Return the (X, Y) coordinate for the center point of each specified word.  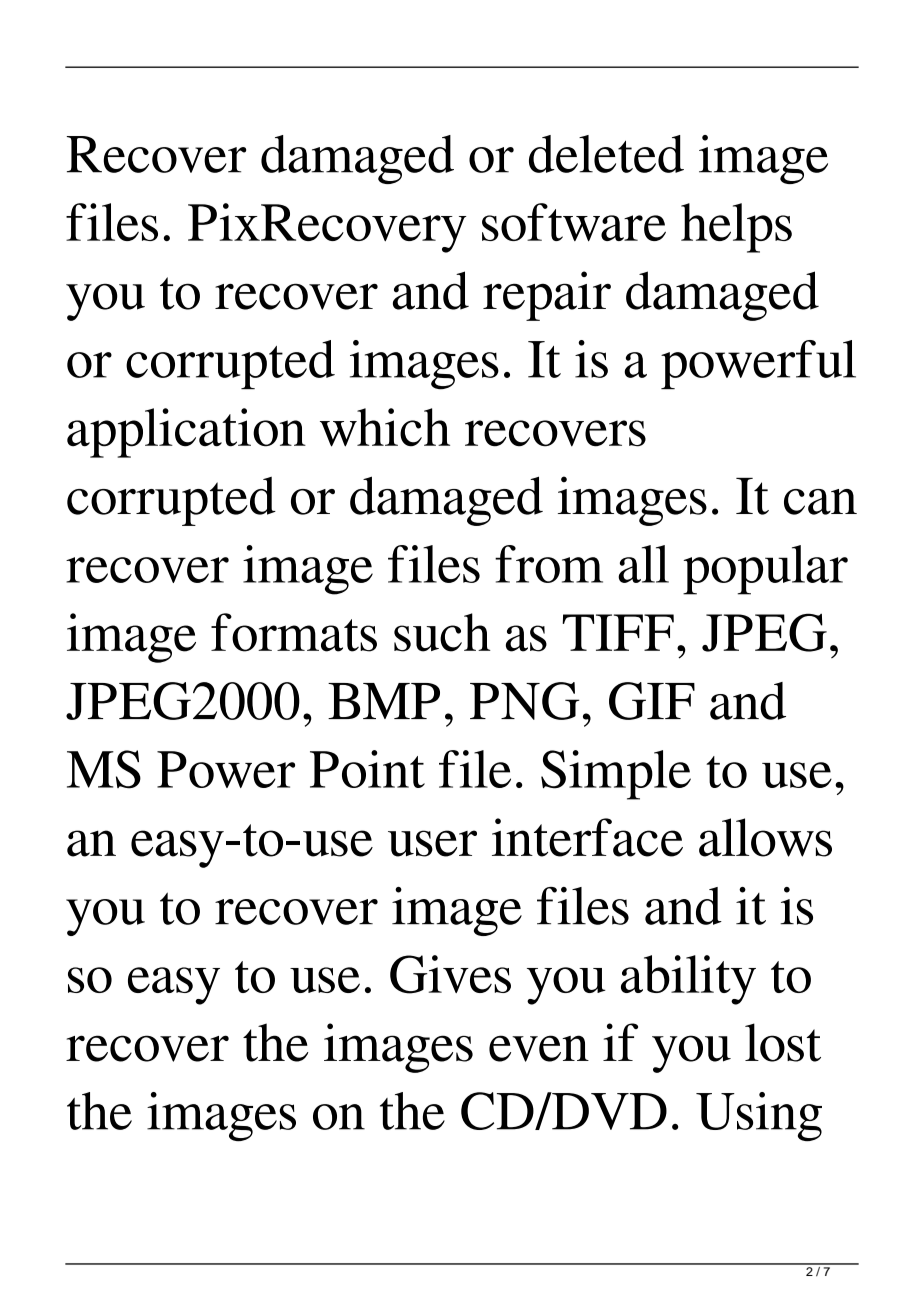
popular (765, 570)
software (574, 222)
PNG (525, 701)
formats (294, 632)
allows (765, 837)
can (820, 502)
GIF (652, 701)
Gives (450, 974)
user (432, 843)
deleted (606, 154)
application (186, 433)
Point (367, 769)
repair (547, 296)
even (539, 1048)
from (549, 564)
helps (736, 228)
